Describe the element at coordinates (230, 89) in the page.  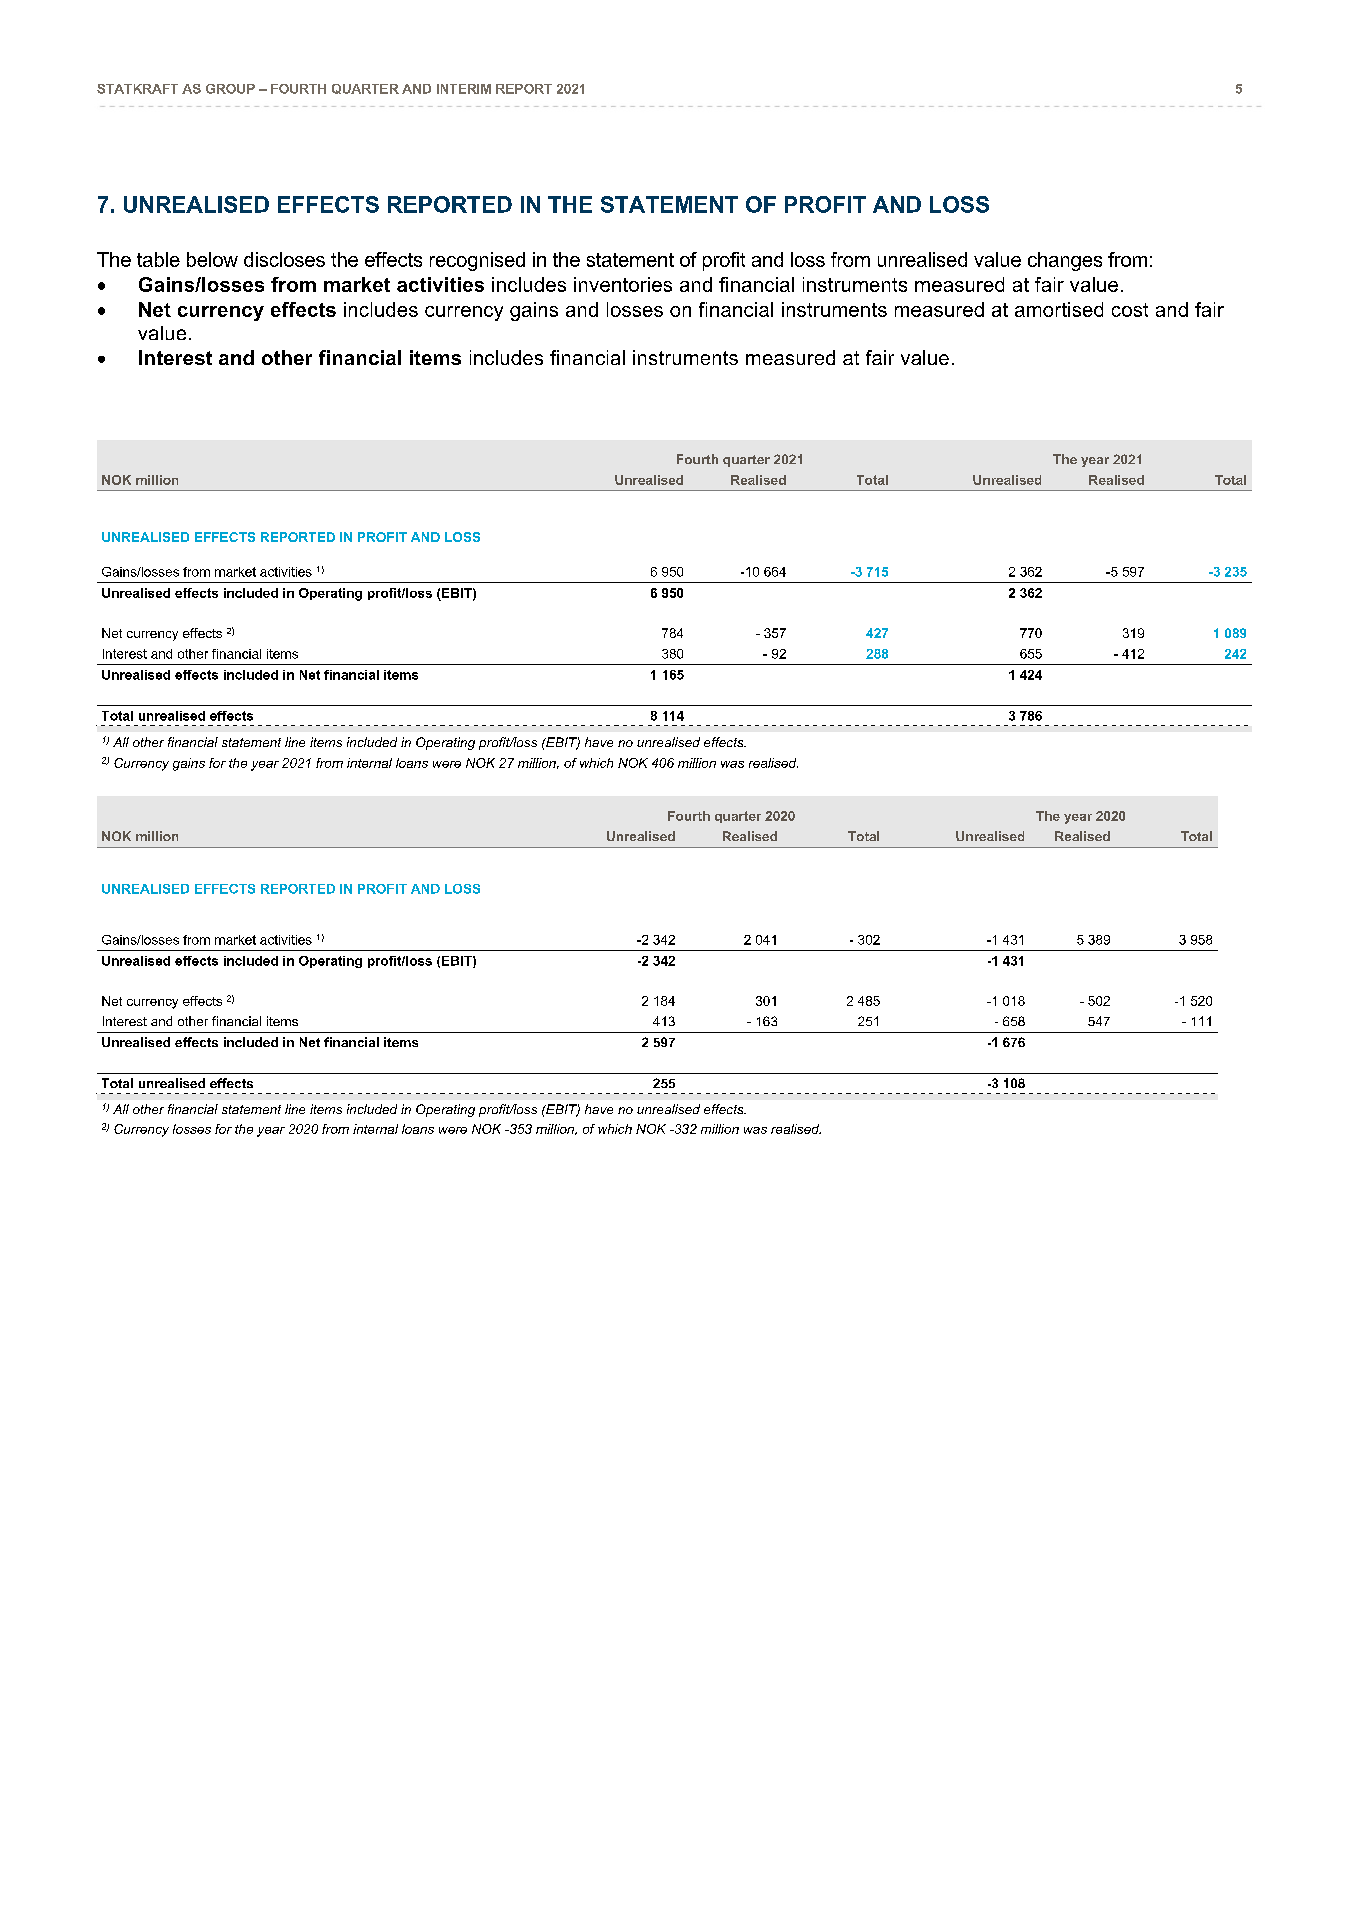
I see `GROUP` at that location.
